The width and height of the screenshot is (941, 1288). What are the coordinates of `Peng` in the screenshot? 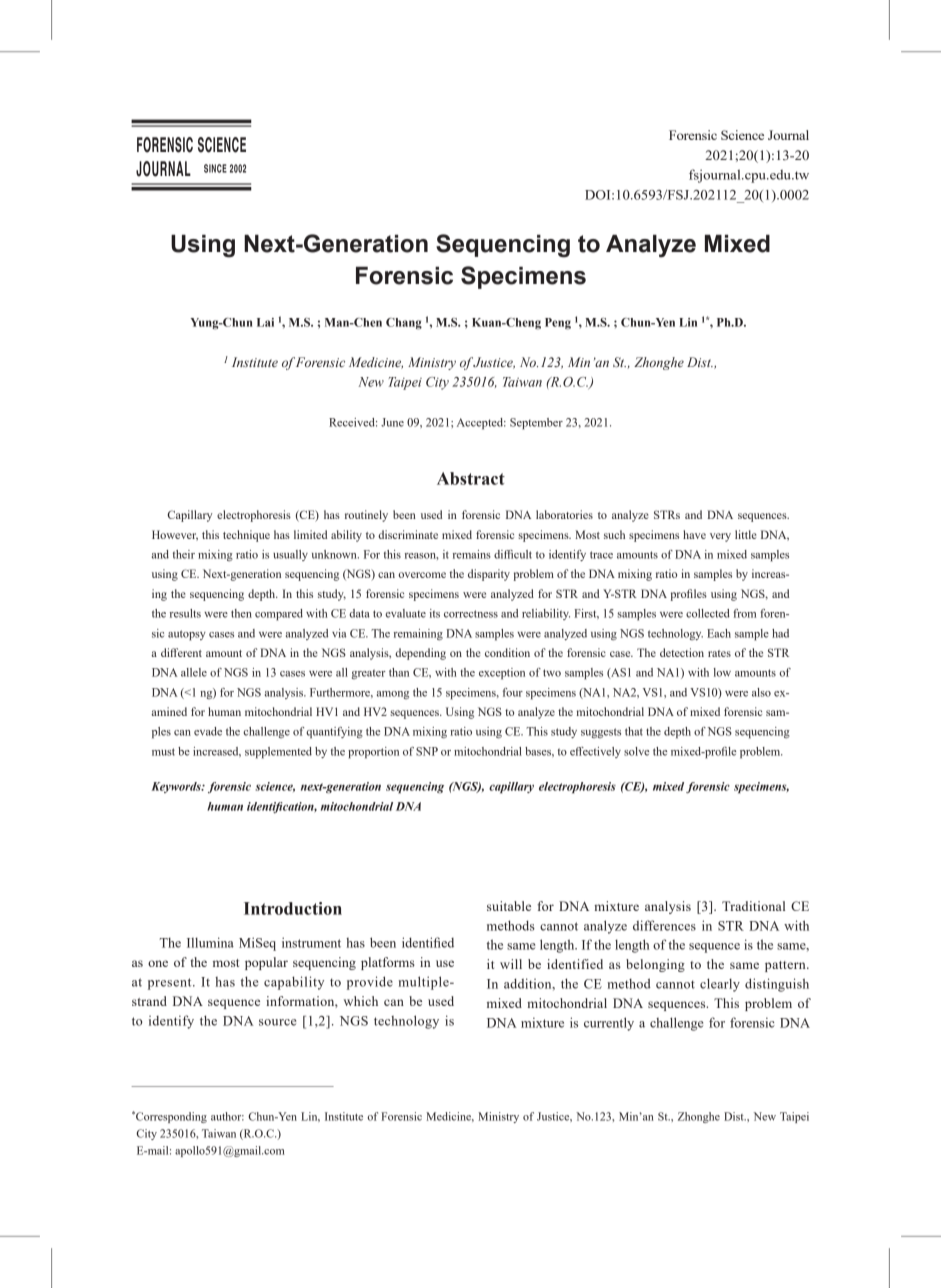 It's located at (558, 324).
